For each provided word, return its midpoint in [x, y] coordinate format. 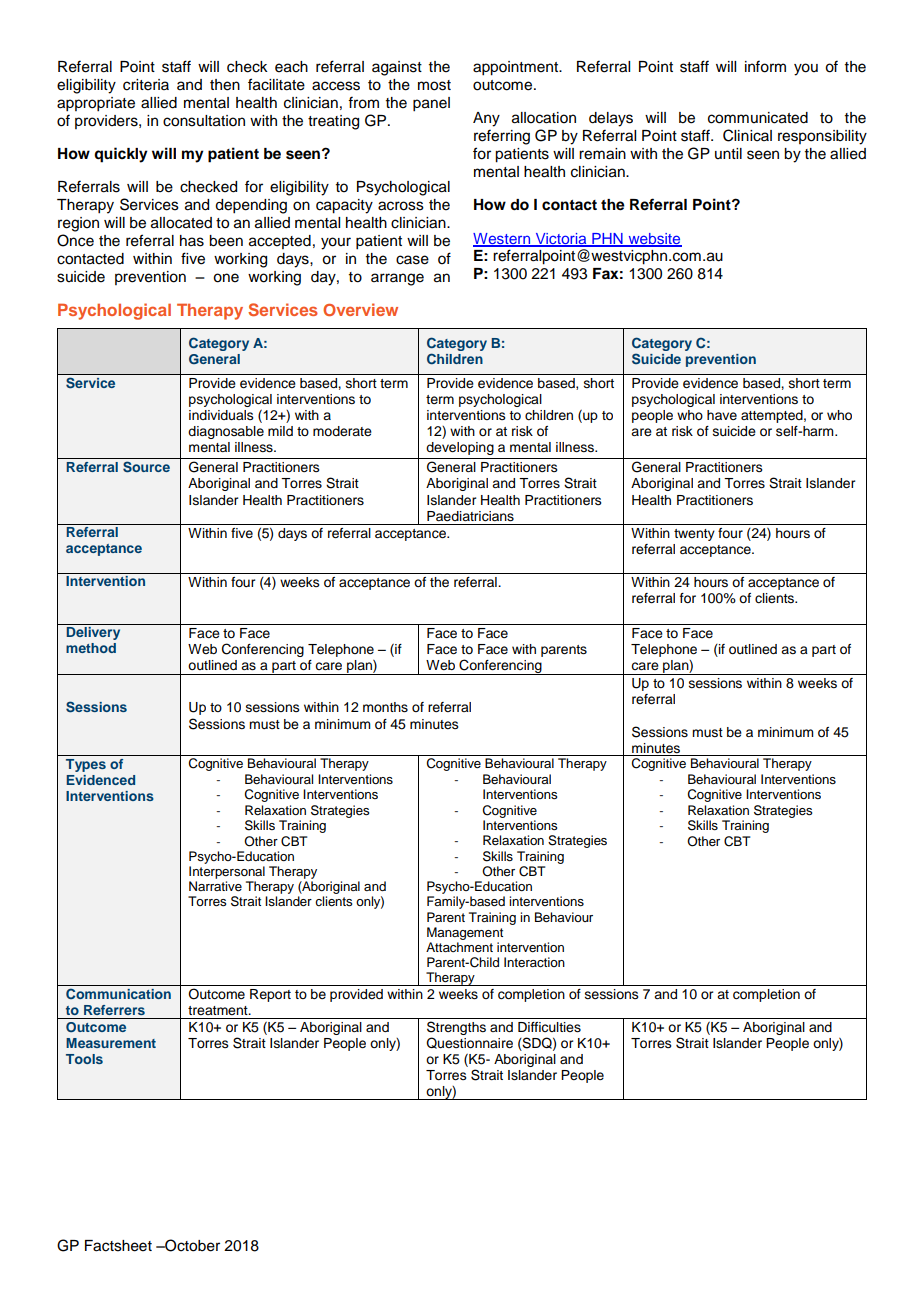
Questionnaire [469, 1043]
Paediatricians [470, 516]
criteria [146, 85]
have [722, 415]
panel [431, 104]
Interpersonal [227, 872]
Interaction [534, 962]
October [191, 1245]
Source [146, 467]
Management [465, 933]
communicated [758, 118]
